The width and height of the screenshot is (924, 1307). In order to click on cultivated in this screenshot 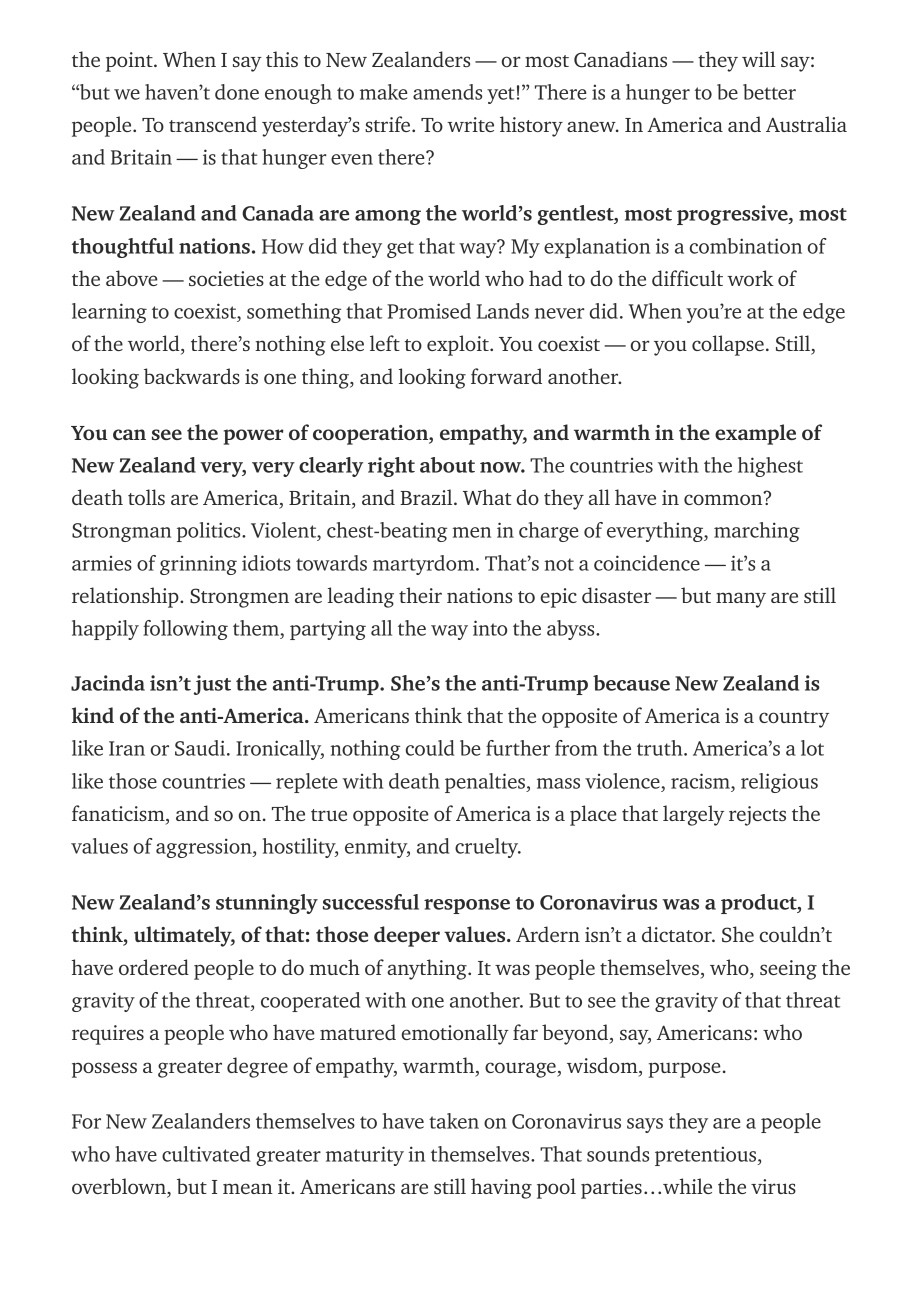, I will do `click(206, 1154)`.
